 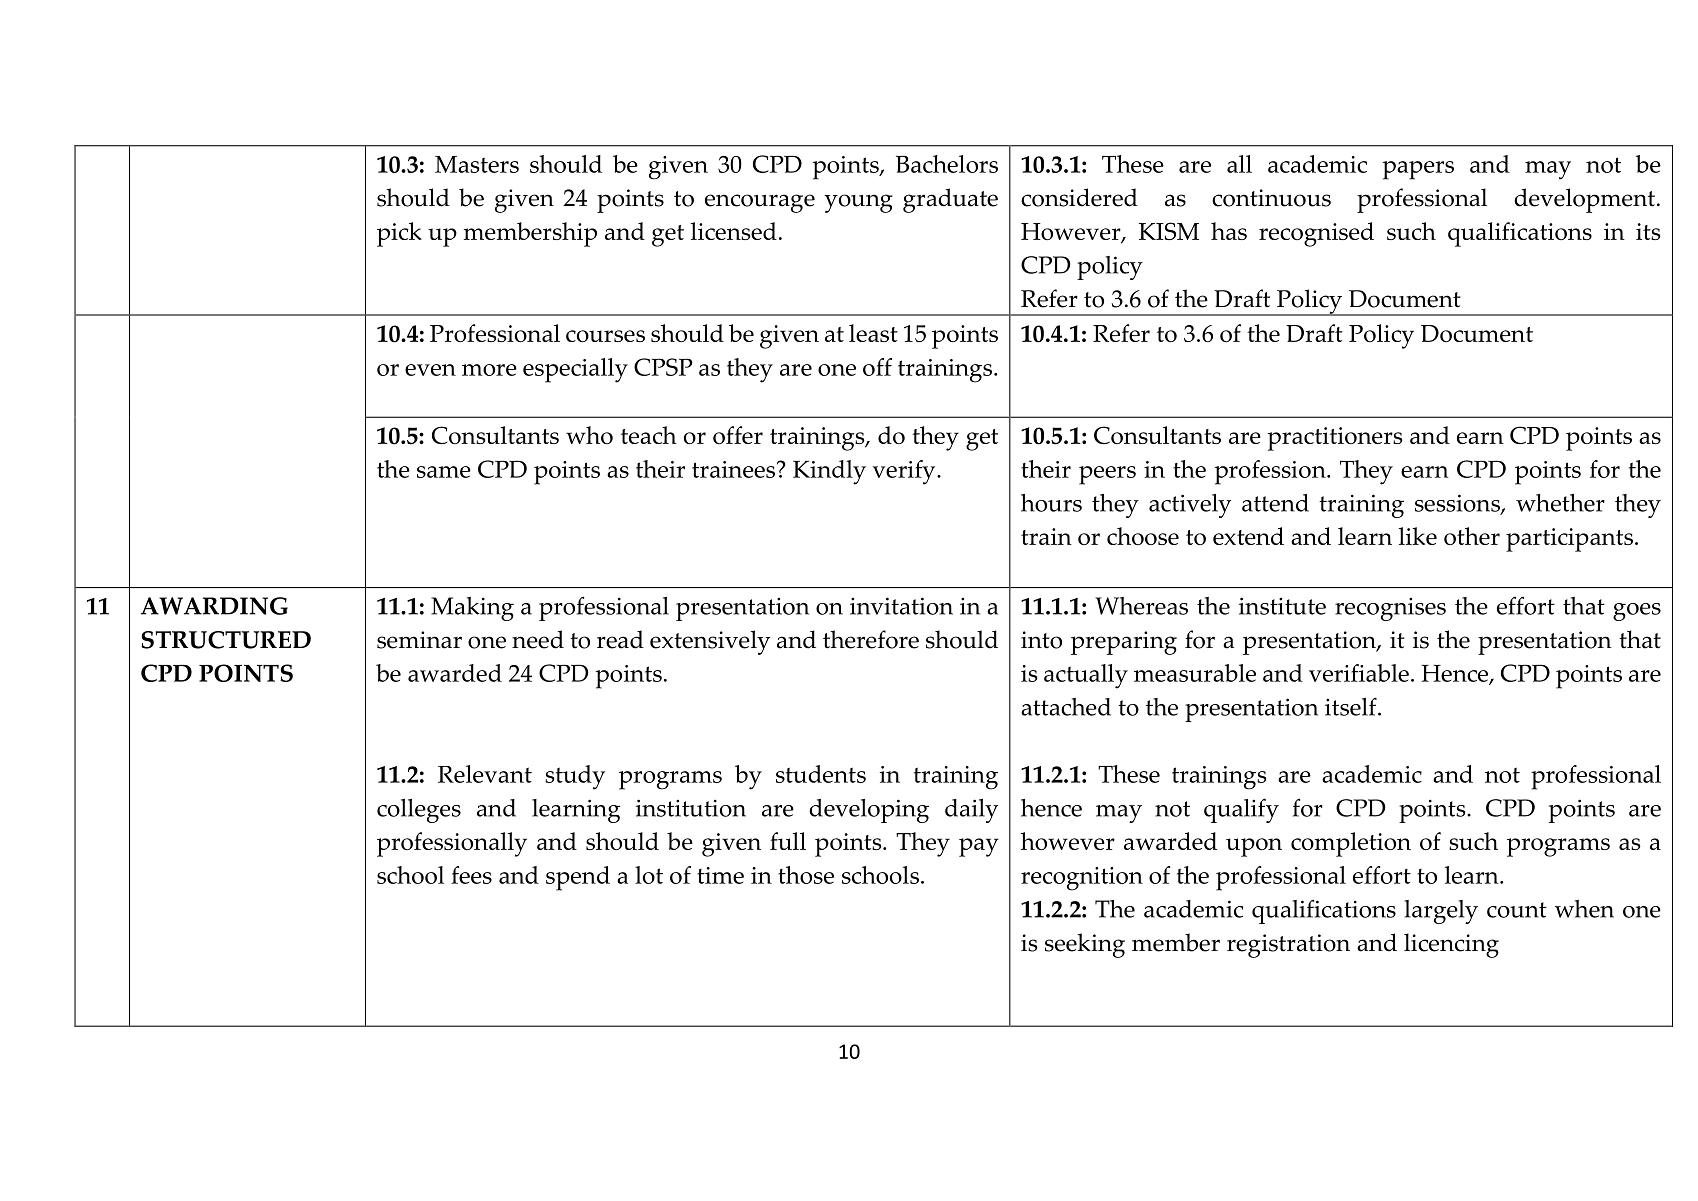 I want to click on invitation, so click(x=901, y=606).
